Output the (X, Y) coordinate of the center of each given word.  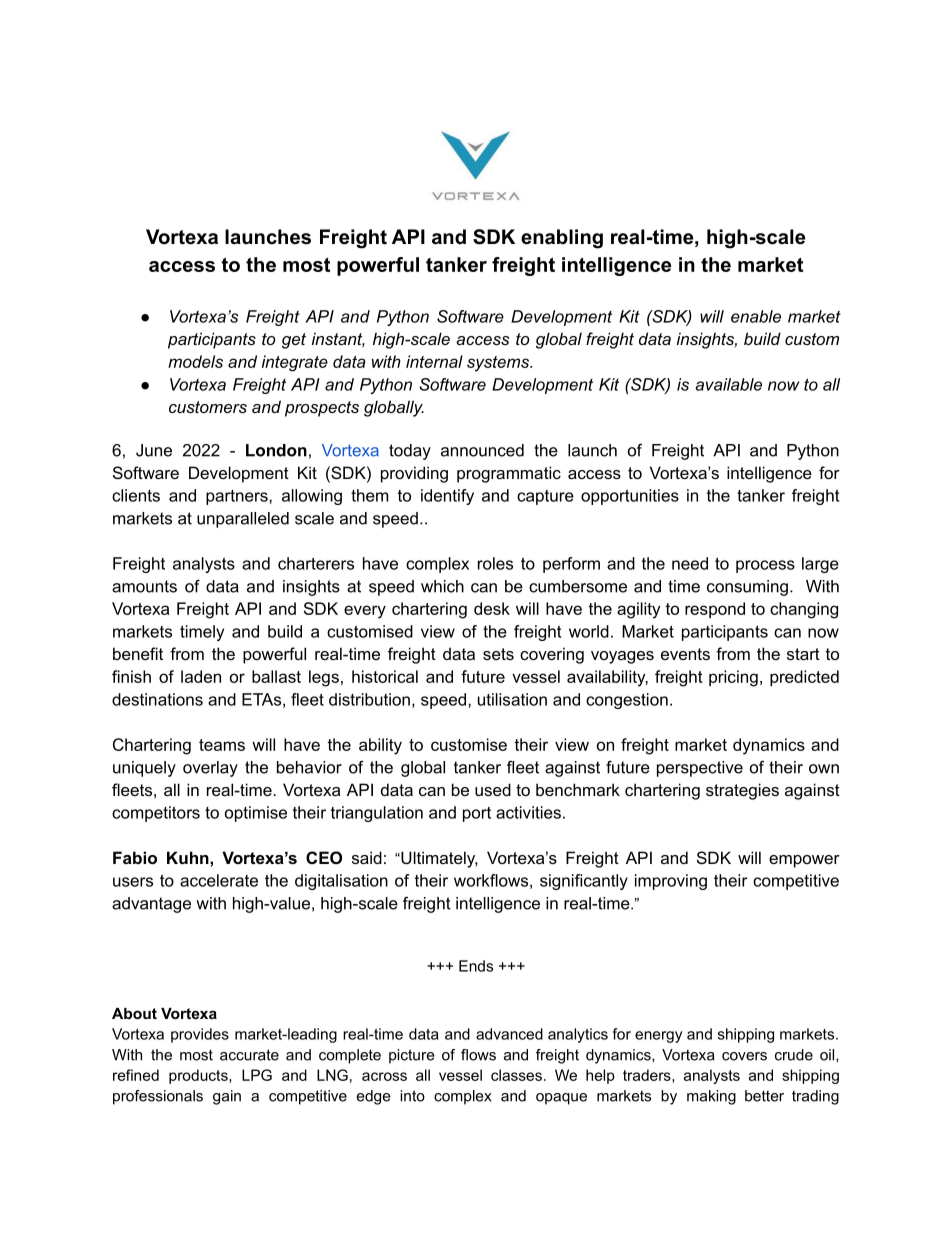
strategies (742, 791)
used (493, 789)
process (765, 566)
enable (756, 316)
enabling (562, 239)
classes (516, 1075)
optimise (256, 814)
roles (495, 563)
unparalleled (243, 520)
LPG (257, 1075)
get (294, 341)
